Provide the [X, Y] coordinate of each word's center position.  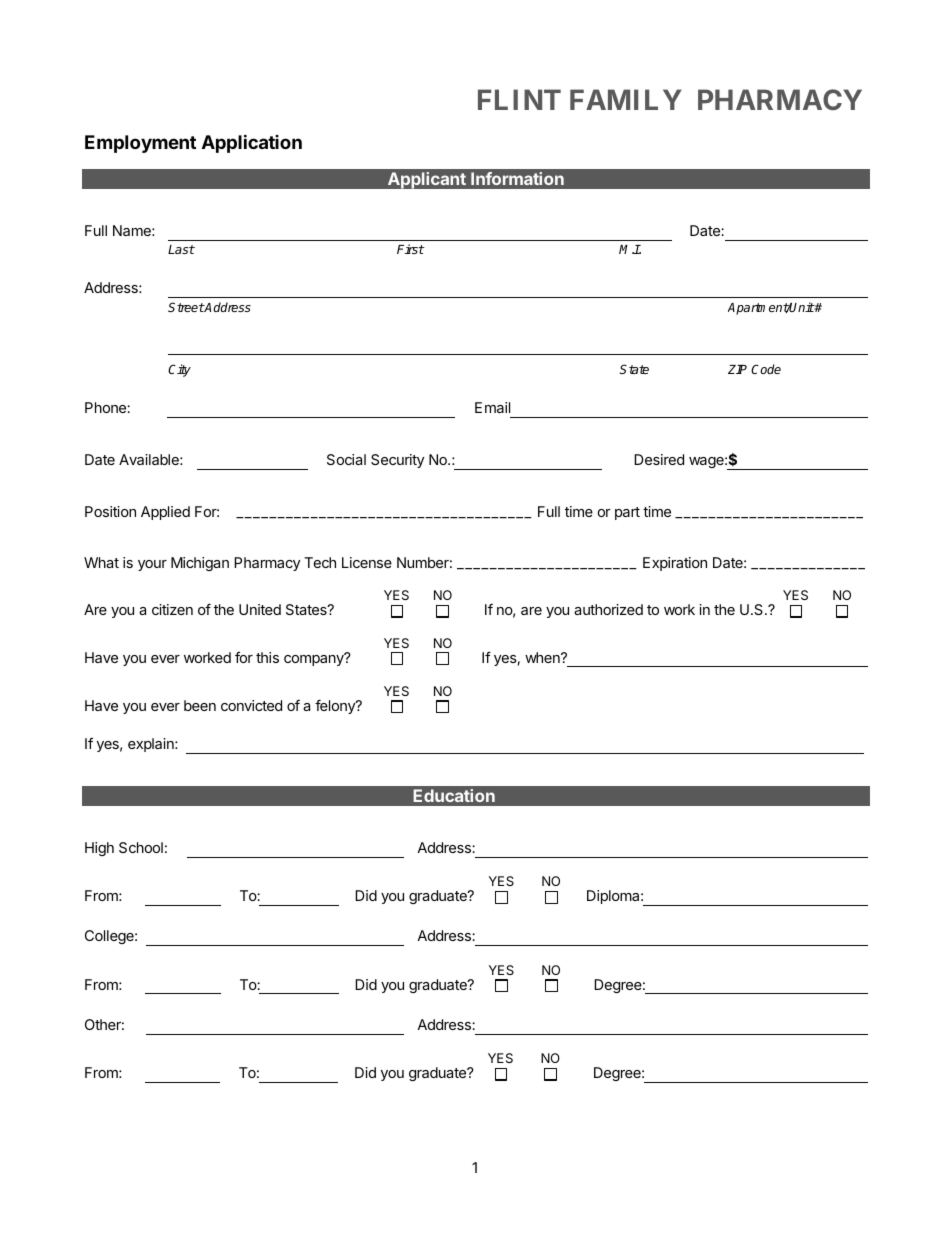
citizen [172, 609]
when [543, 657]
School [141, 847]
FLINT [519, 99]
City [179, 370]
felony [336, 706]
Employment [140, 144]
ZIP [737, 369]
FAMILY [625, 99]
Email [492, 407]
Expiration [675, 564]
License [367, 562]
